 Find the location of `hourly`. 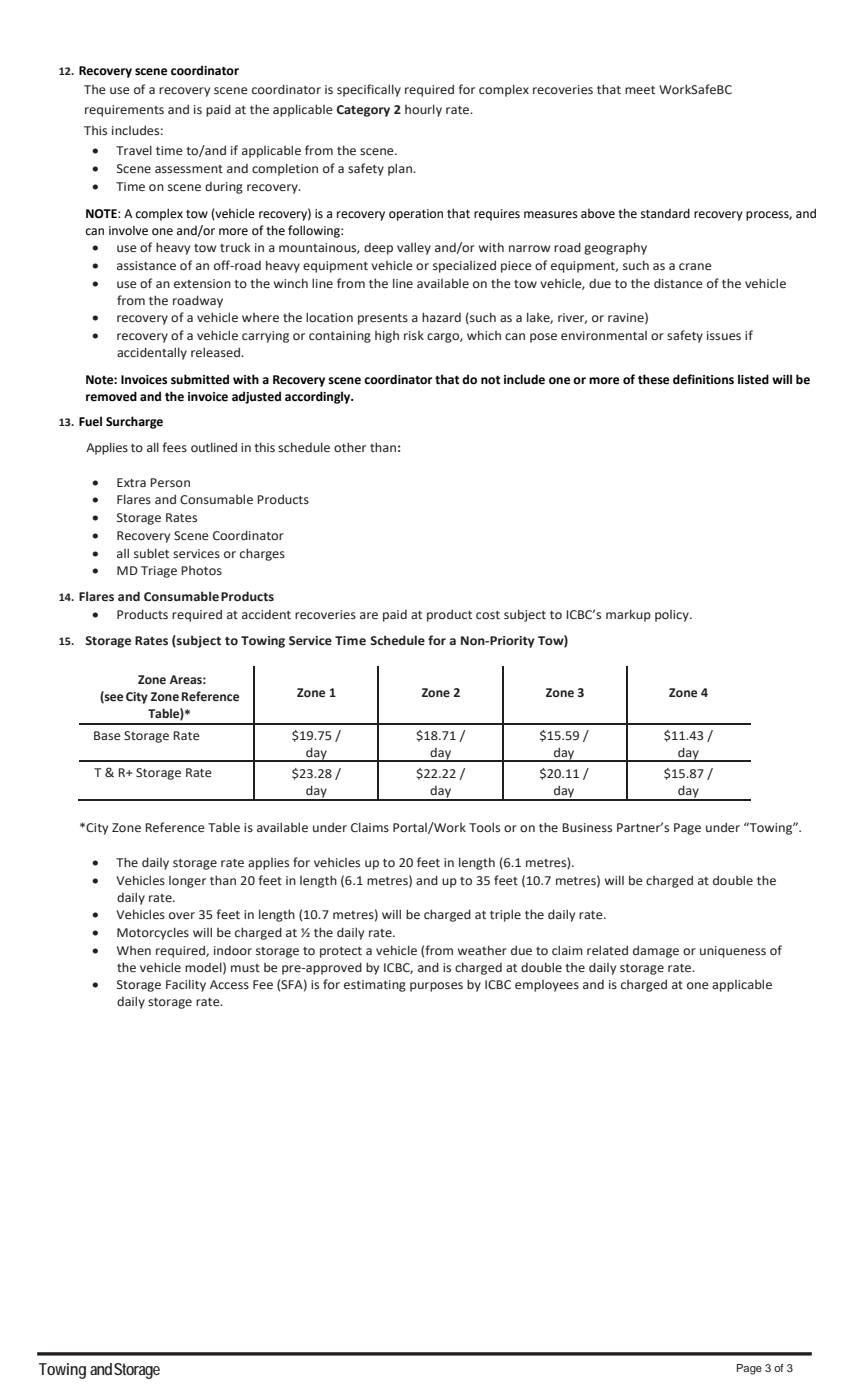

hourly is located at coordinates (423, 110).
